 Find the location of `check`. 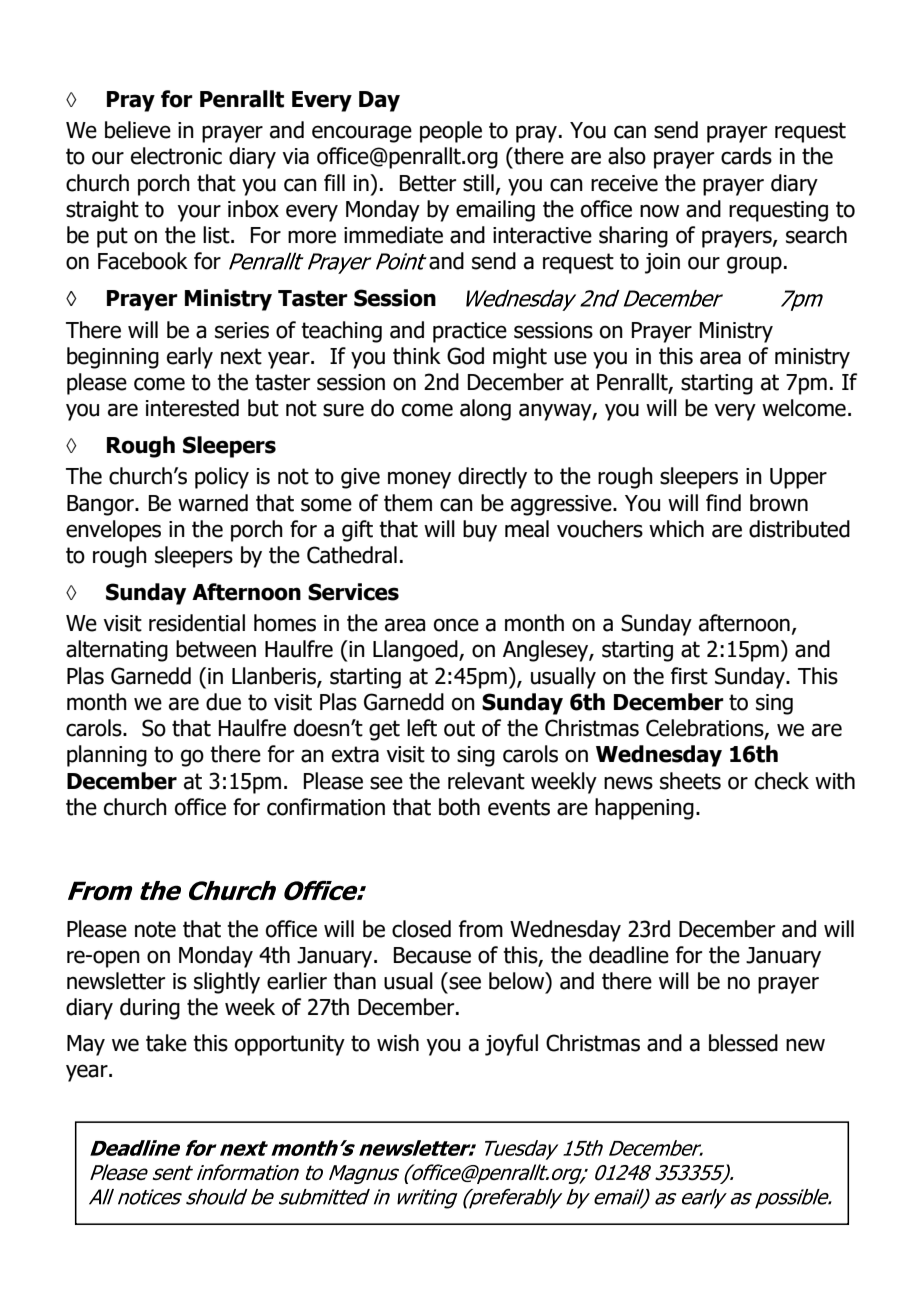

check is located at coordinates (782, 781).
